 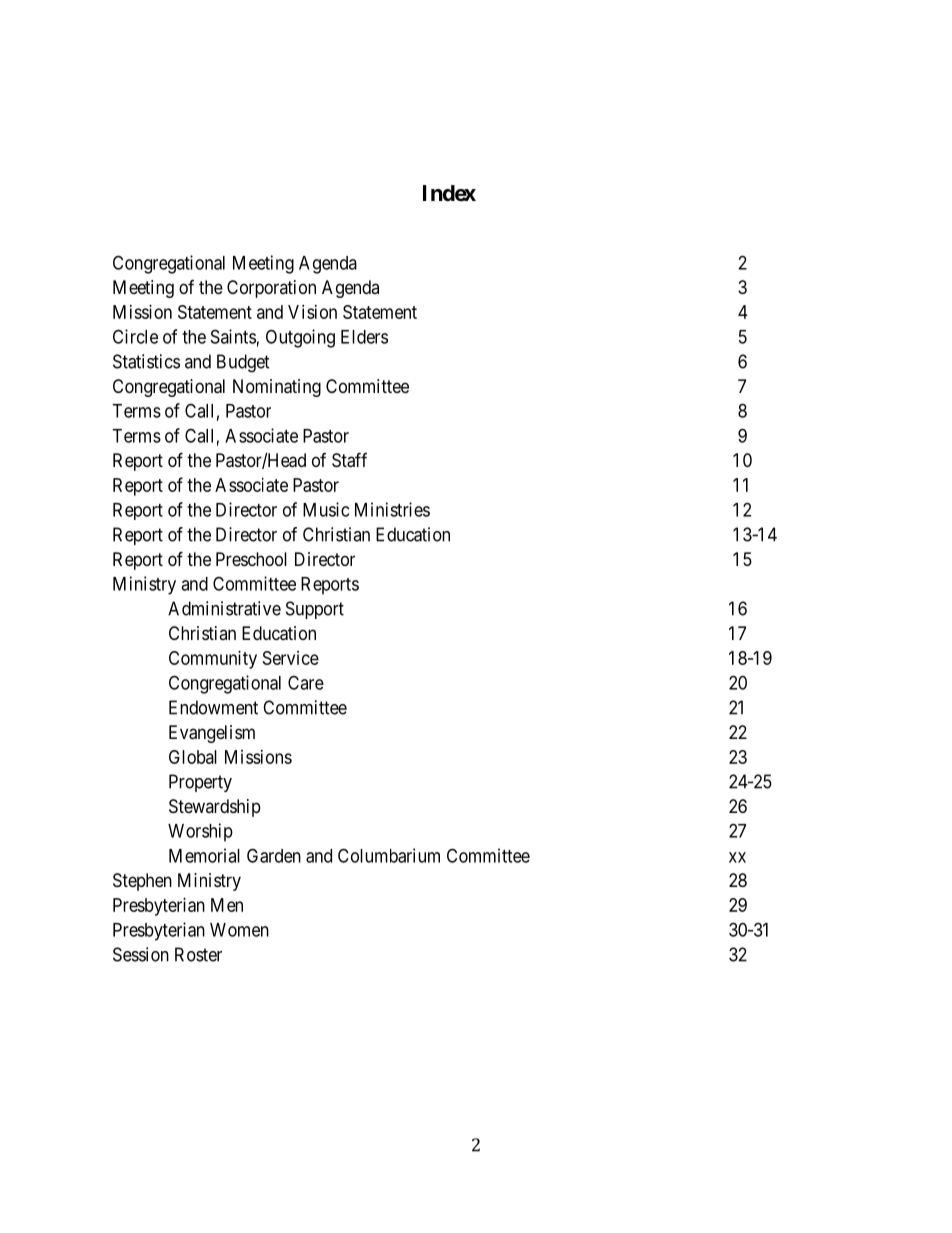 What do you see at coordinates (239, 930) in the screenshot?
I see `Women` at bounding box center [239, 930].
